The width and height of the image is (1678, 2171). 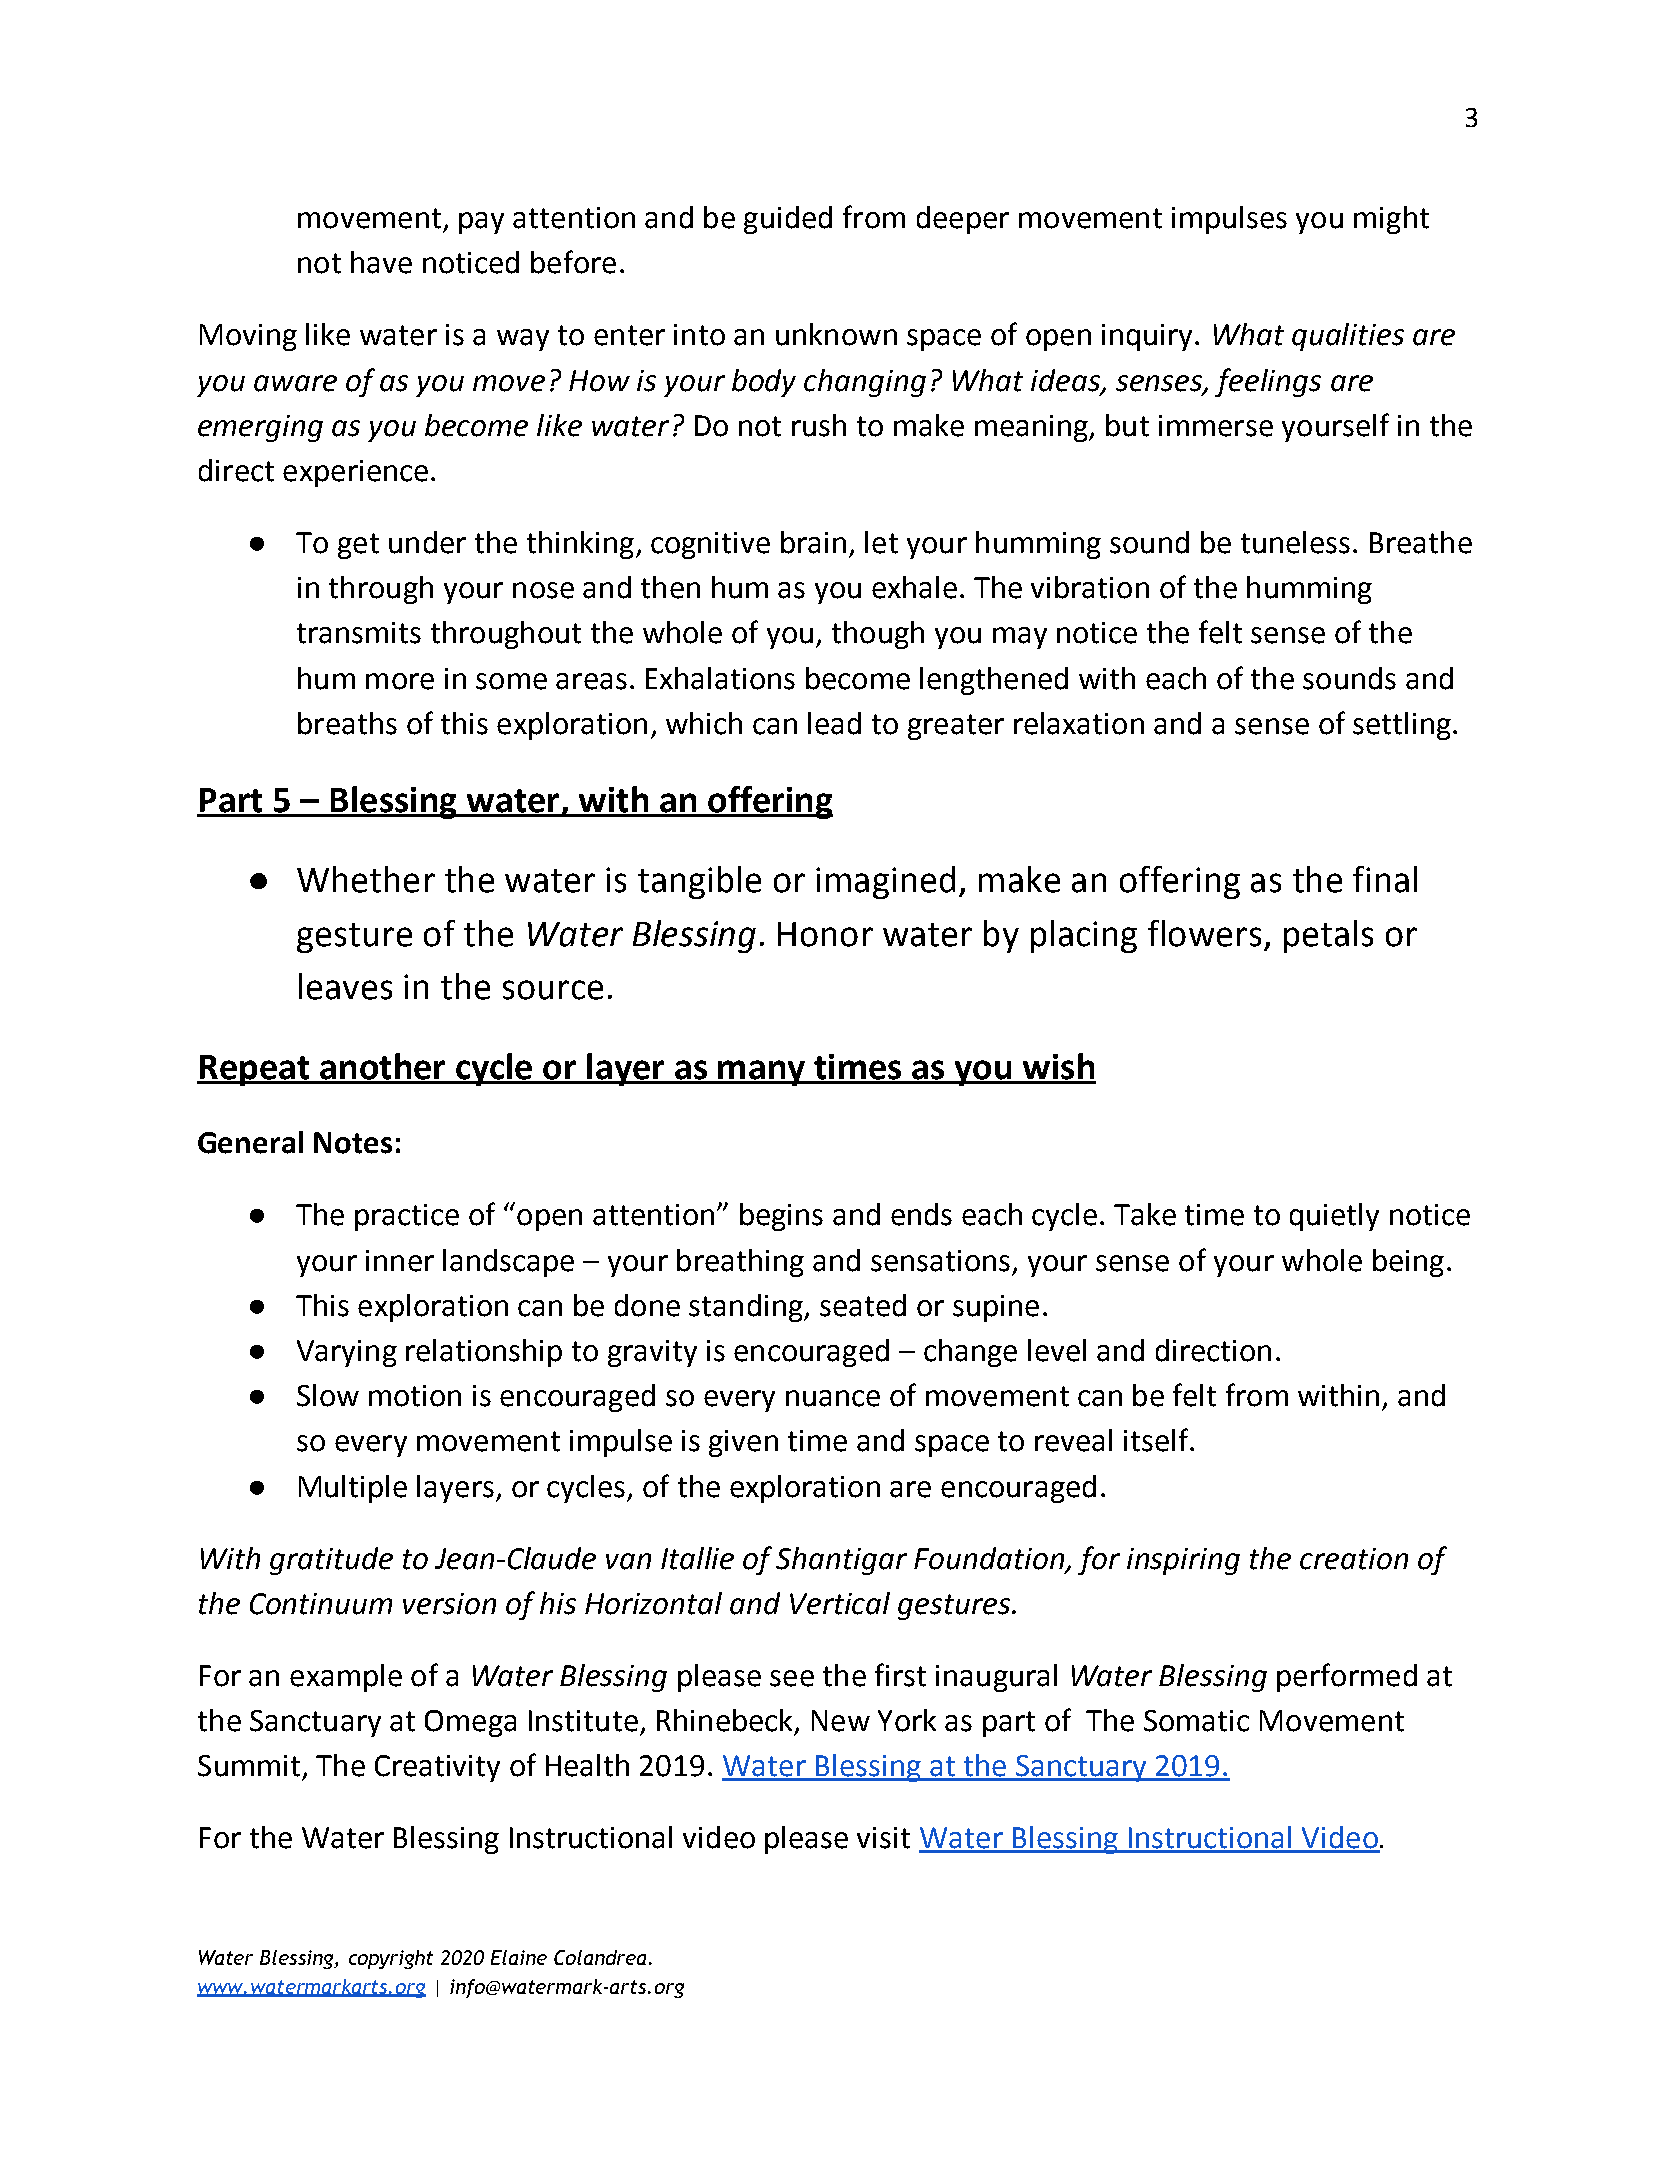 I want to click on nuance, so click(x=833, y=1398).
